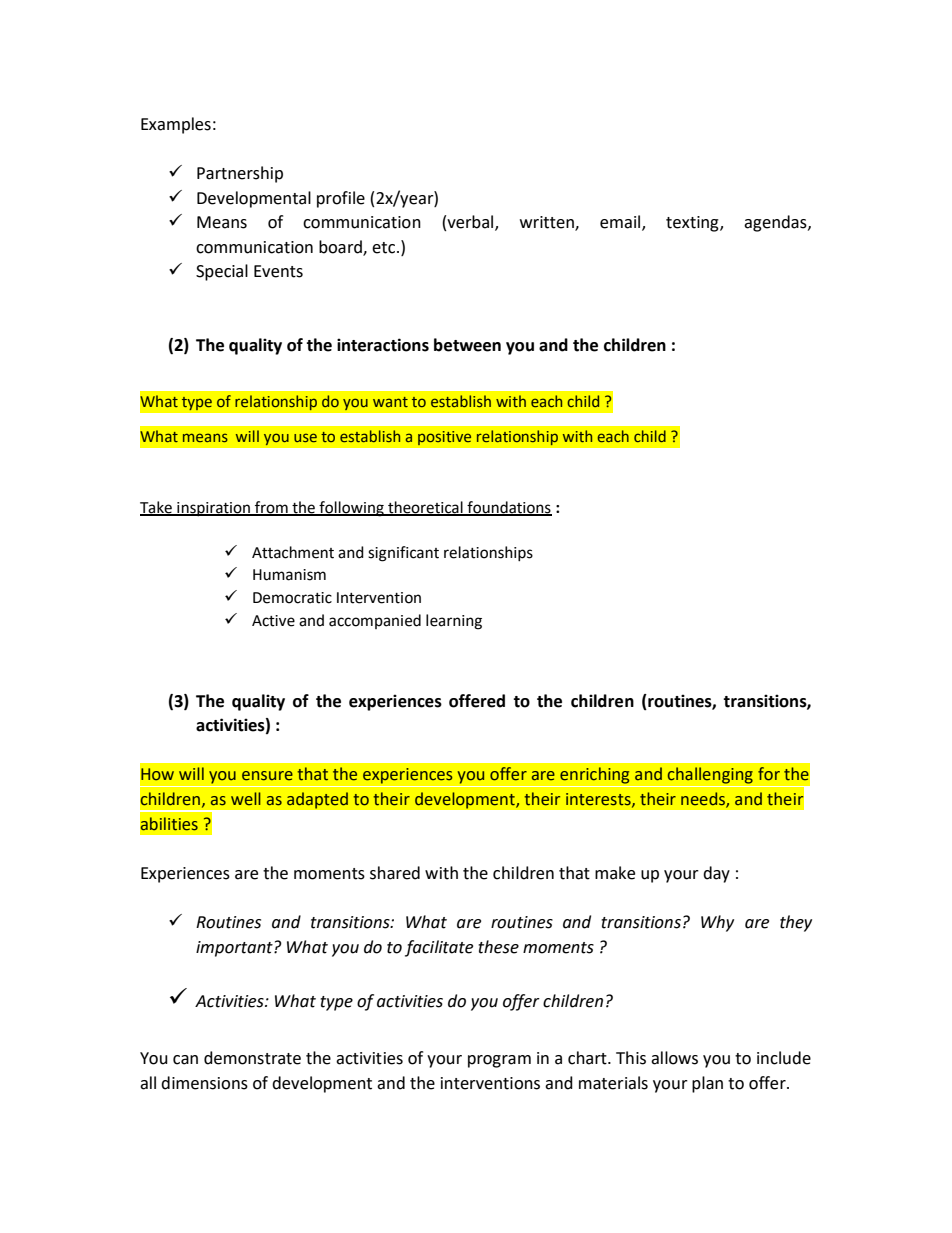 Image resolution: width=952 pixels, height=1233 pixels. What do you see at coordinates (252, 1058) in the page?
I see `demonstrate` at bounding box center [252, 1058].
